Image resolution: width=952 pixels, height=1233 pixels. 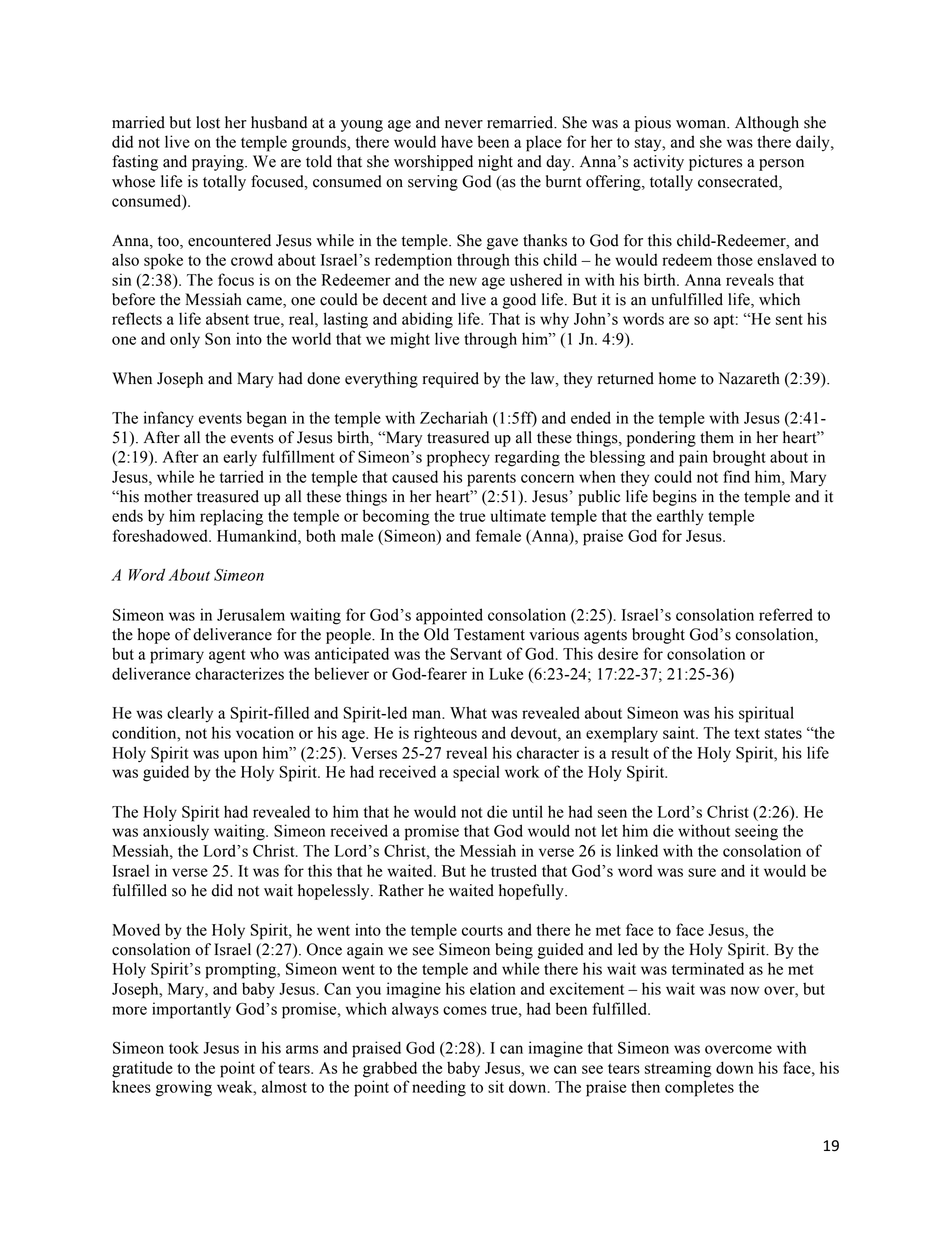 I want to click on referred, so click(x=786, y=614).
